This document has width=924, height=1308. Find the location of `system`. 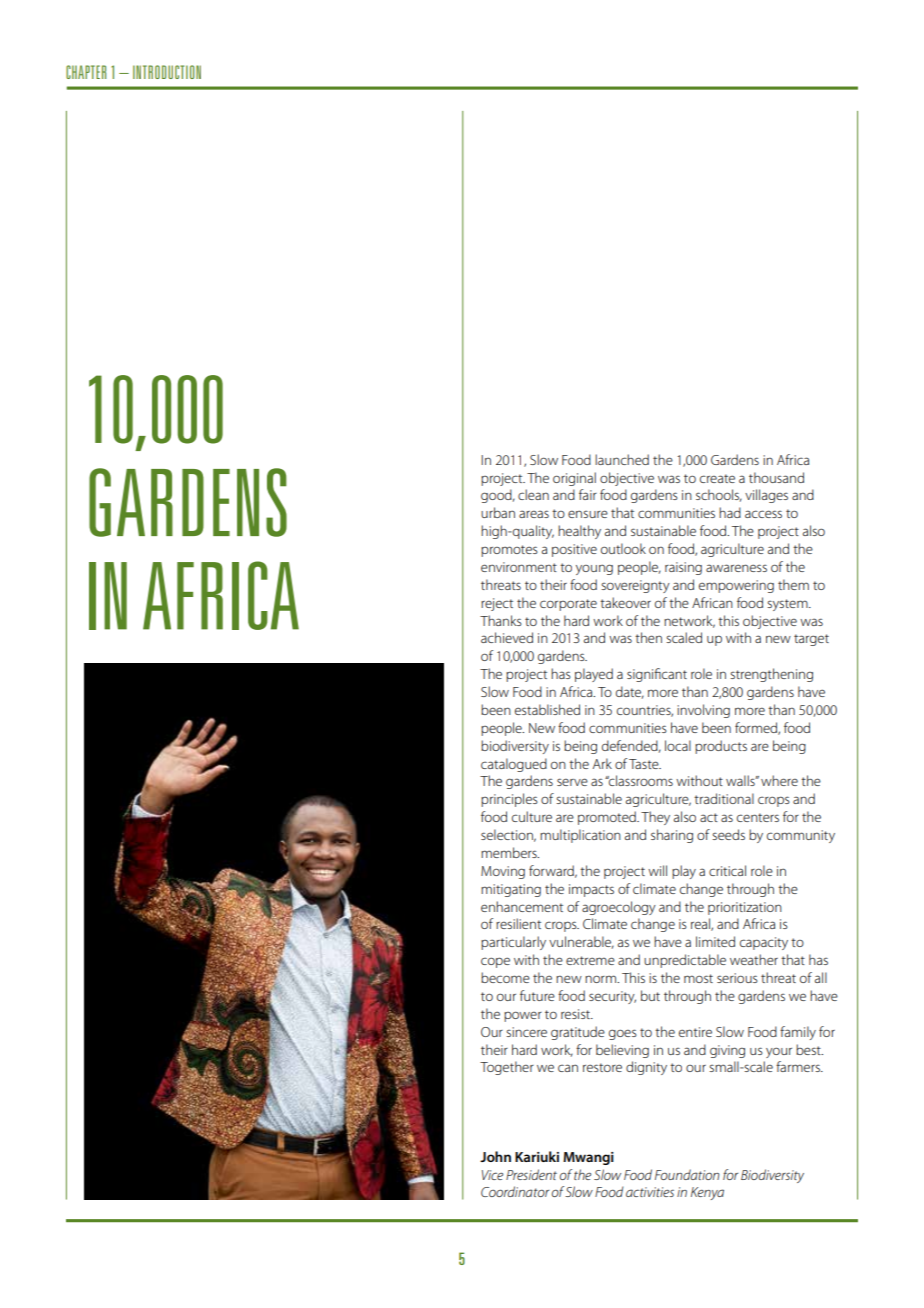

system is located at coordinates (788, 605).
